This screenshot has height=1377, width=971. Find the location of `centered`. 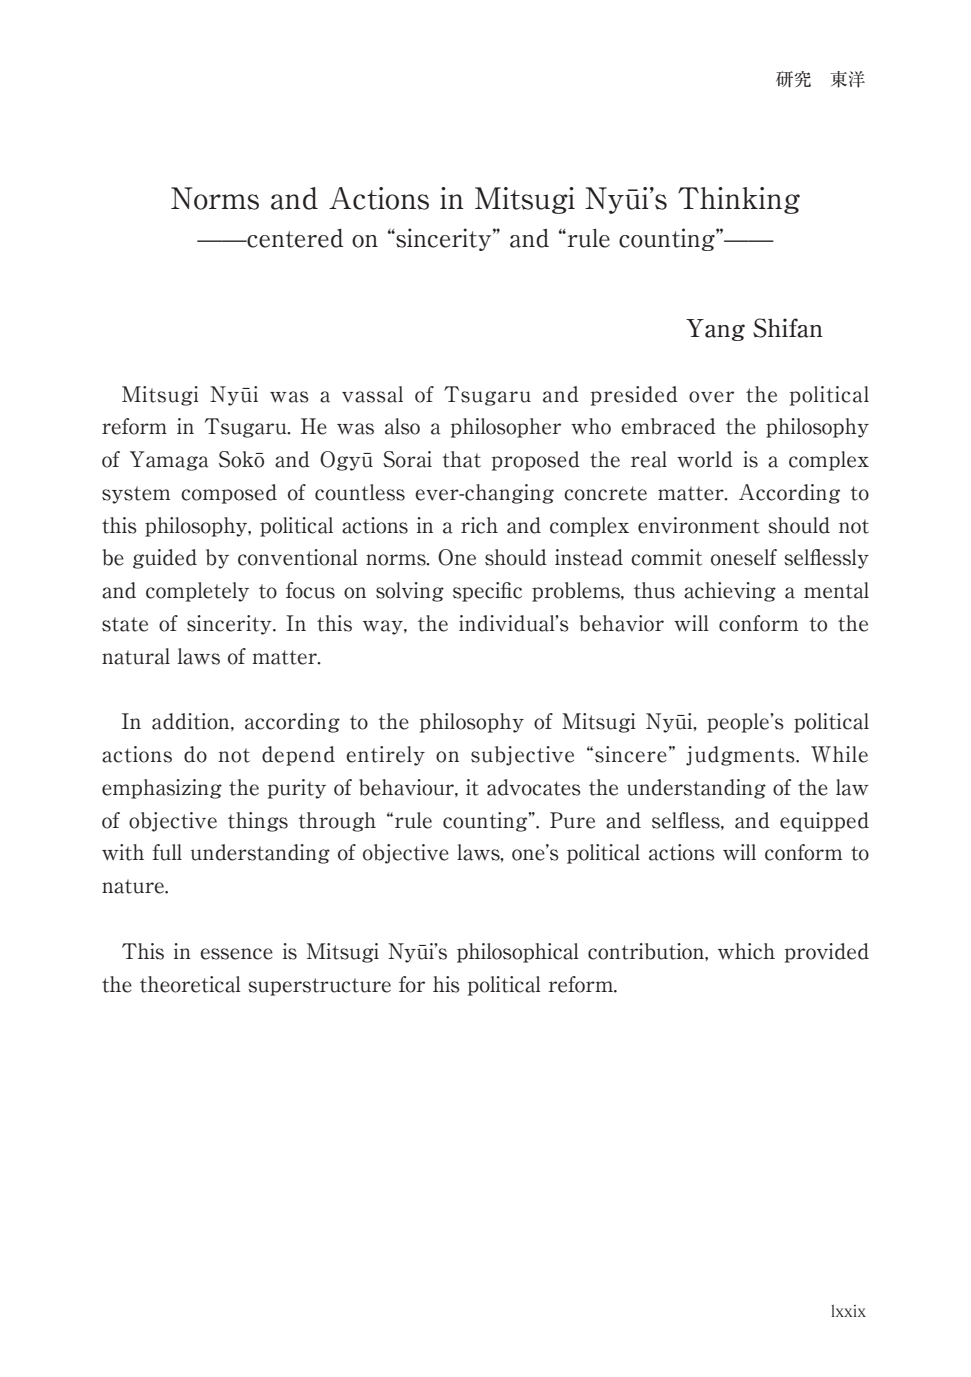

centered is located at coordinates (294, 238).
